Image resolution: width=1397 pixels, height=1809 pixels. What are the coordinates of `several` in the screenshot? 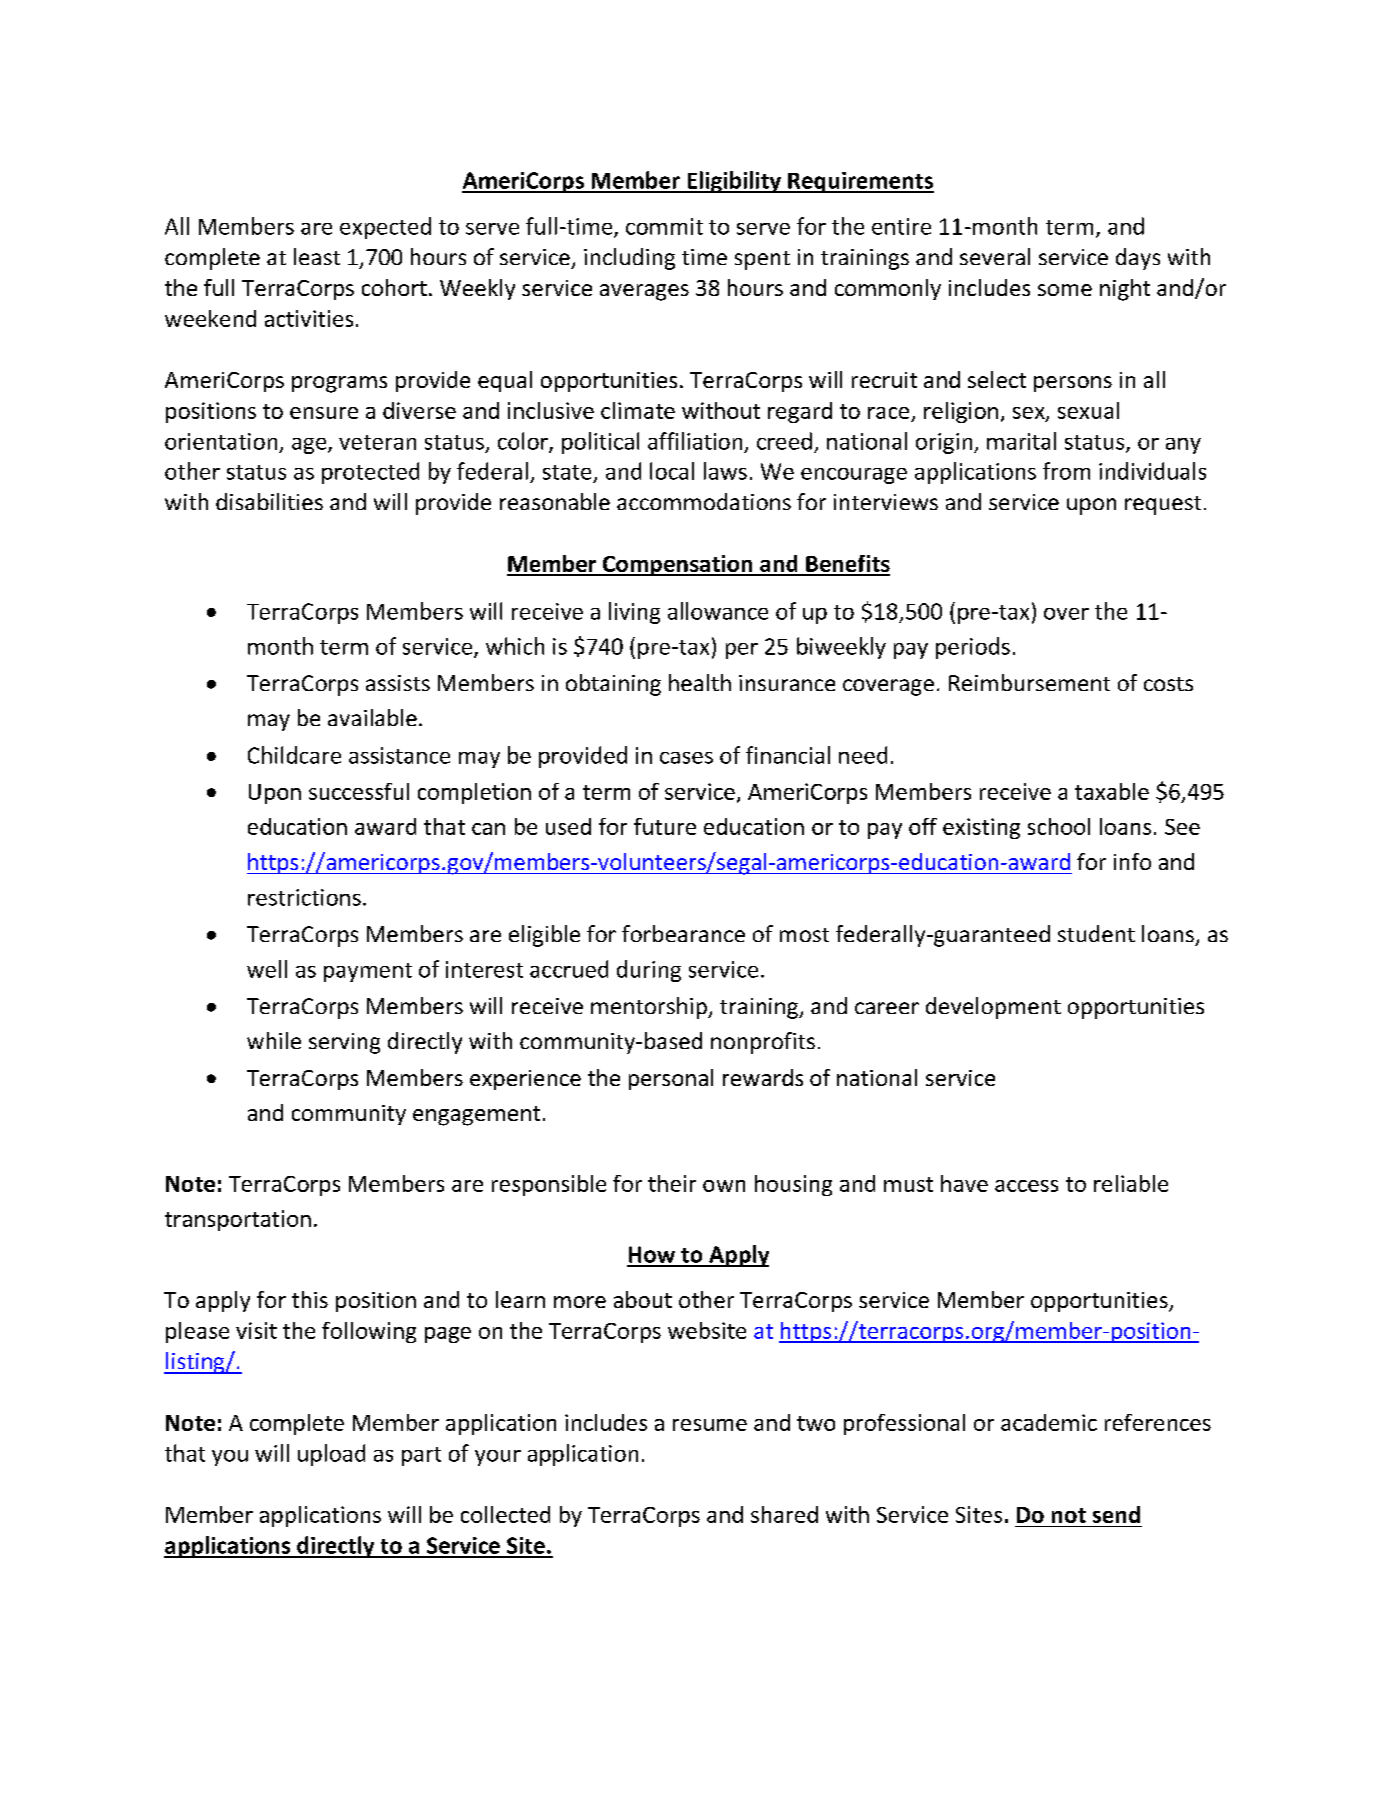 It's located at (995, 256).
